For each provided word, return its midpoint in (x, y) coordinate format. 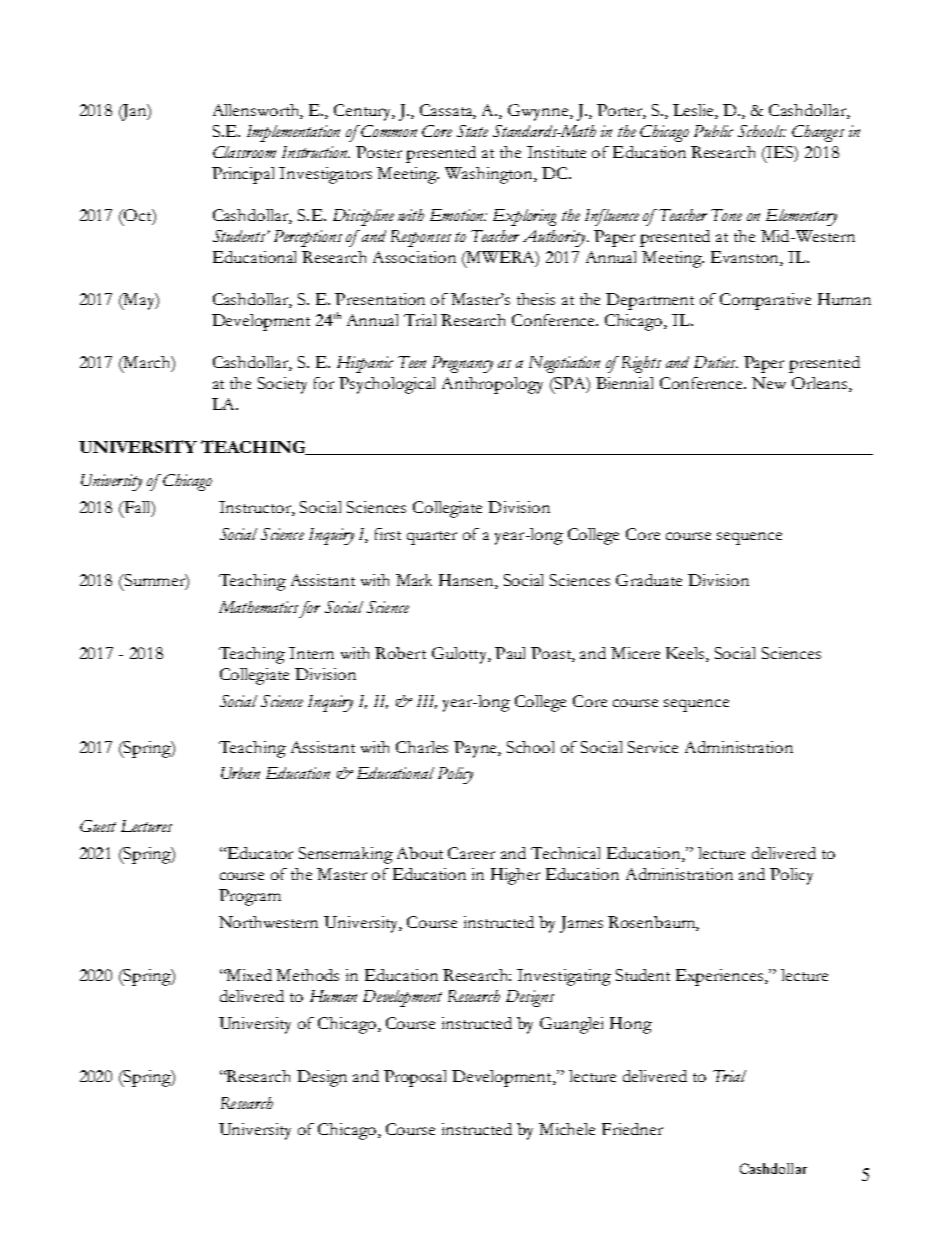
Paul (510, 653)
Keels (686, 653)
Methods (307, 975)
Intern (311, 653)
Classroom (244, 152)
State (472, 131)
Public (713, 131)
